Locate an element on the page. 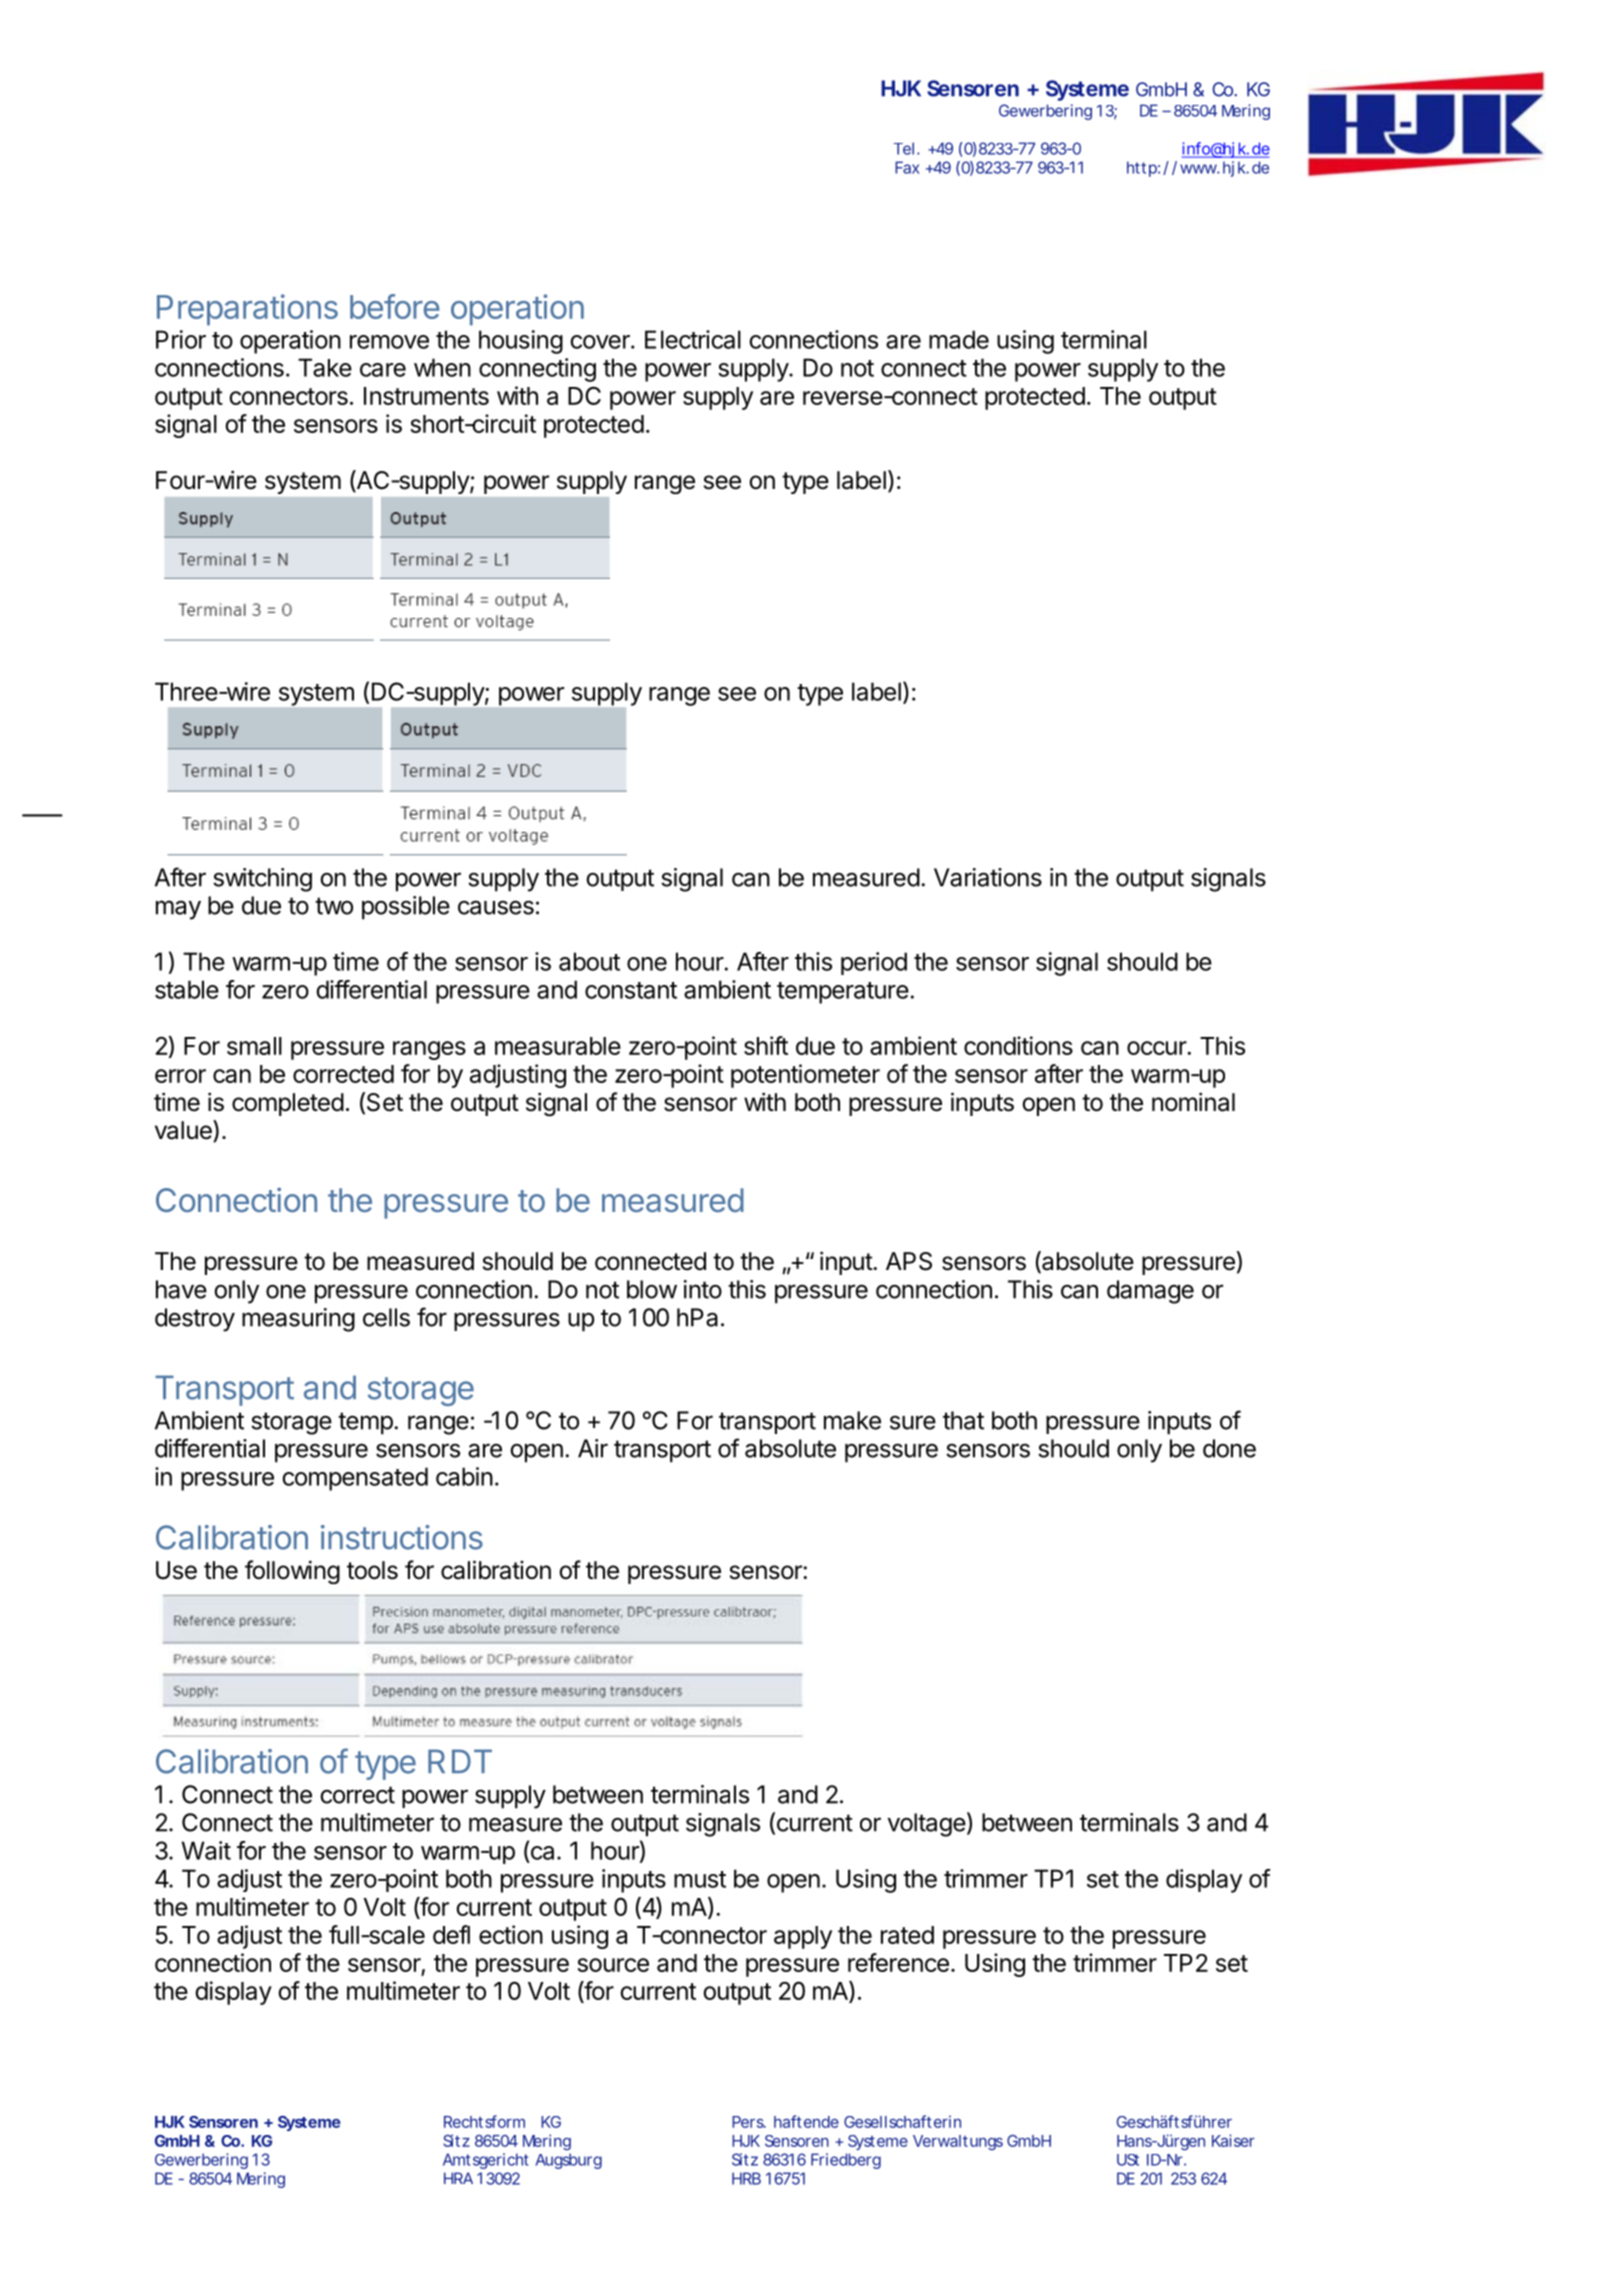  Electrical is located at coordinates (693, 339).
